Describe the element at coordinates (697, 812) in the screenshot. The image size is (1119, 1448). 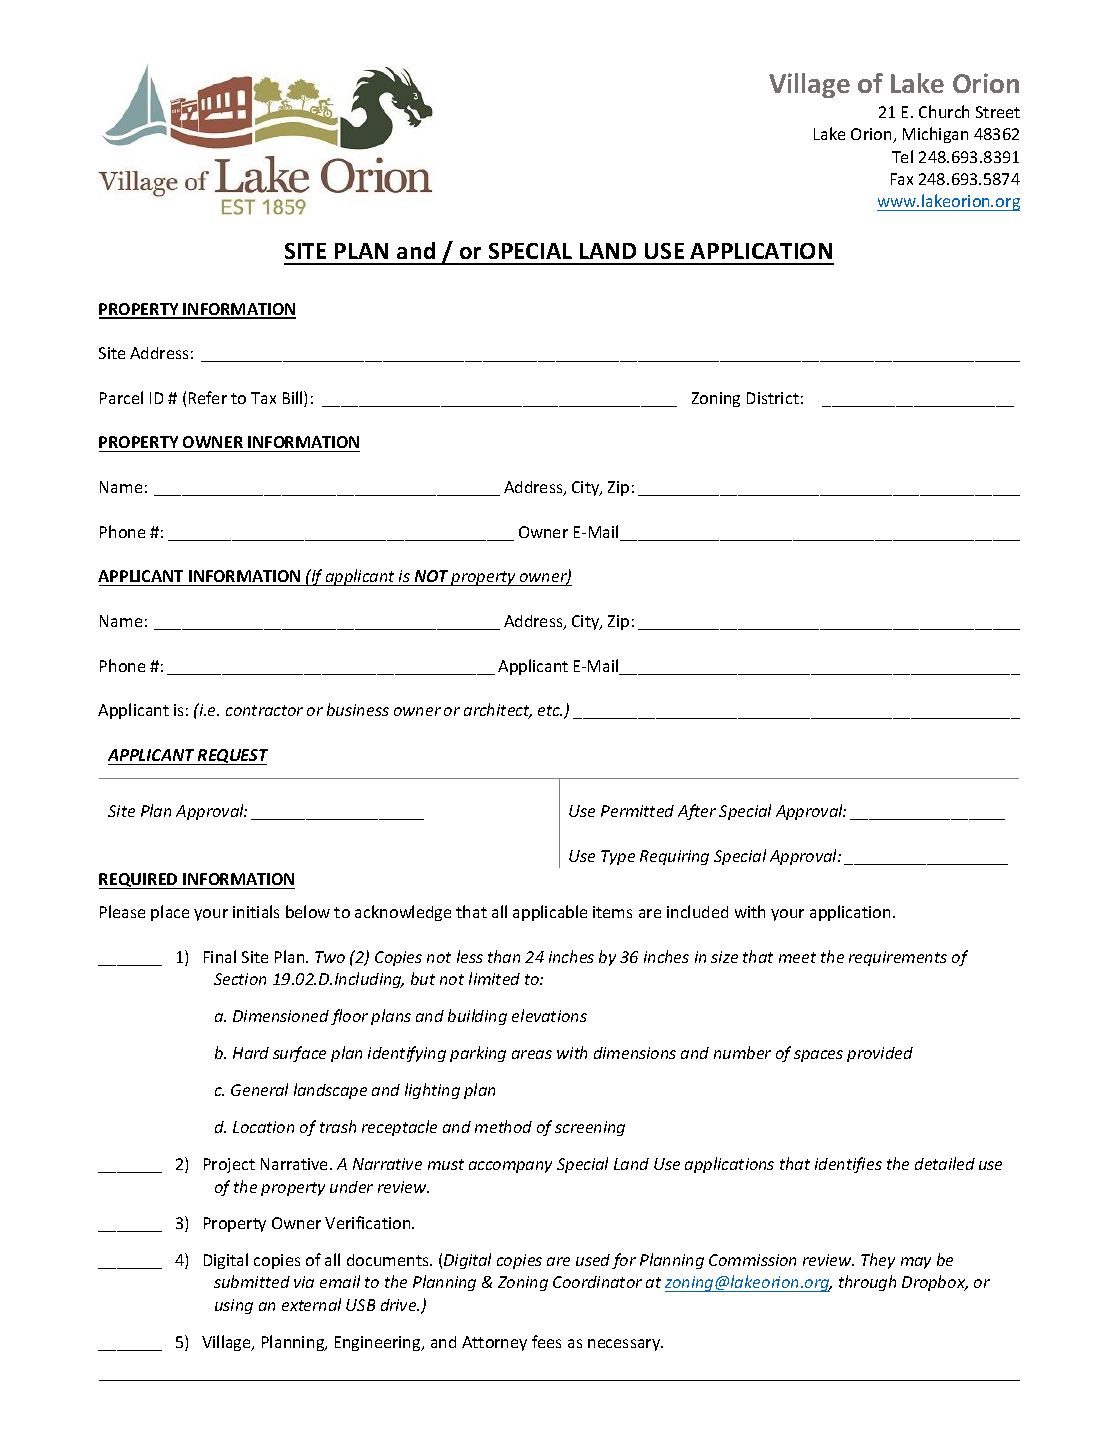
I see `After` at that location.
